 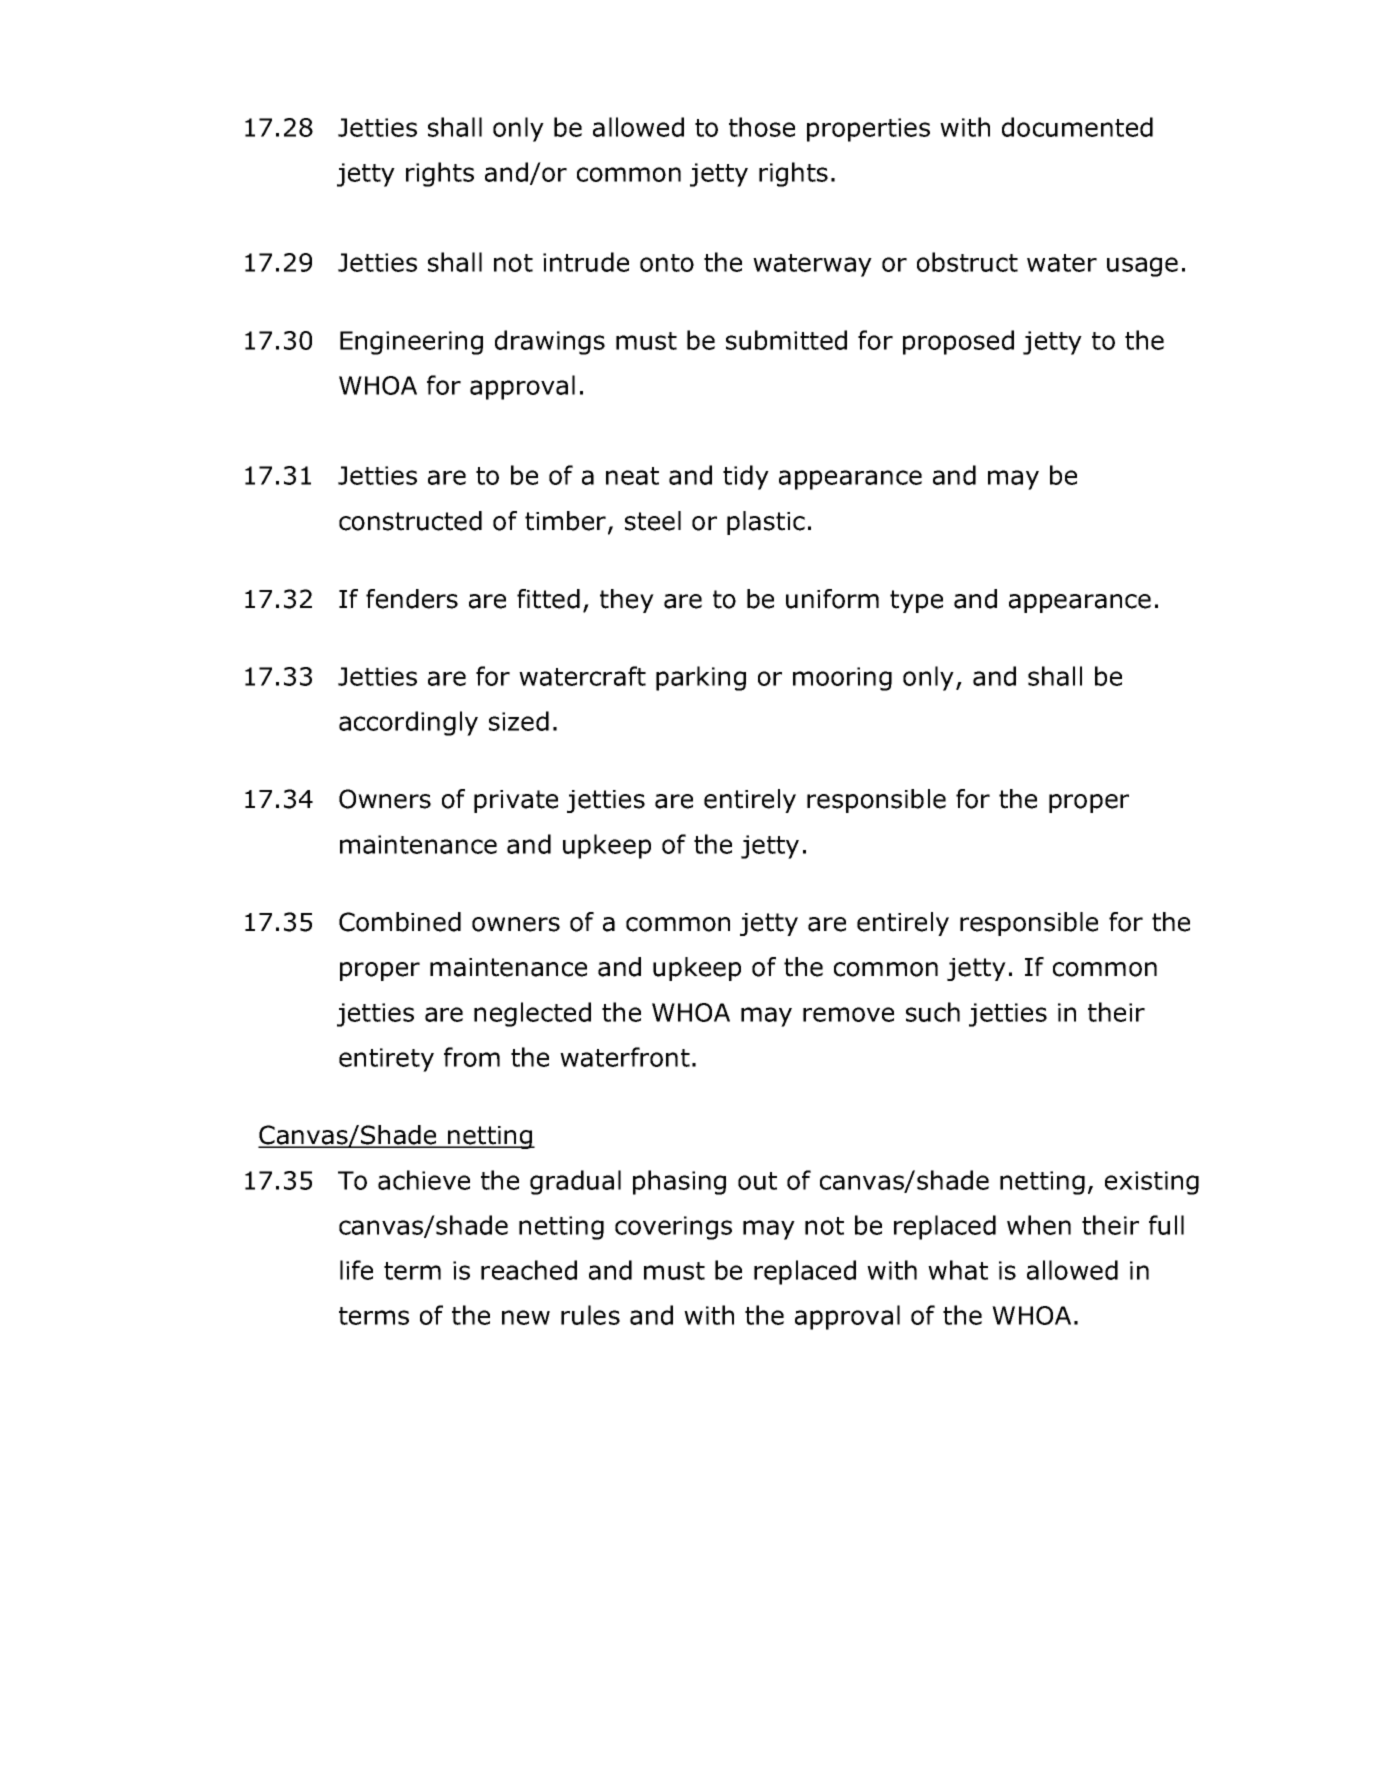 I want to click on from, so click(x=472, y=1057).
